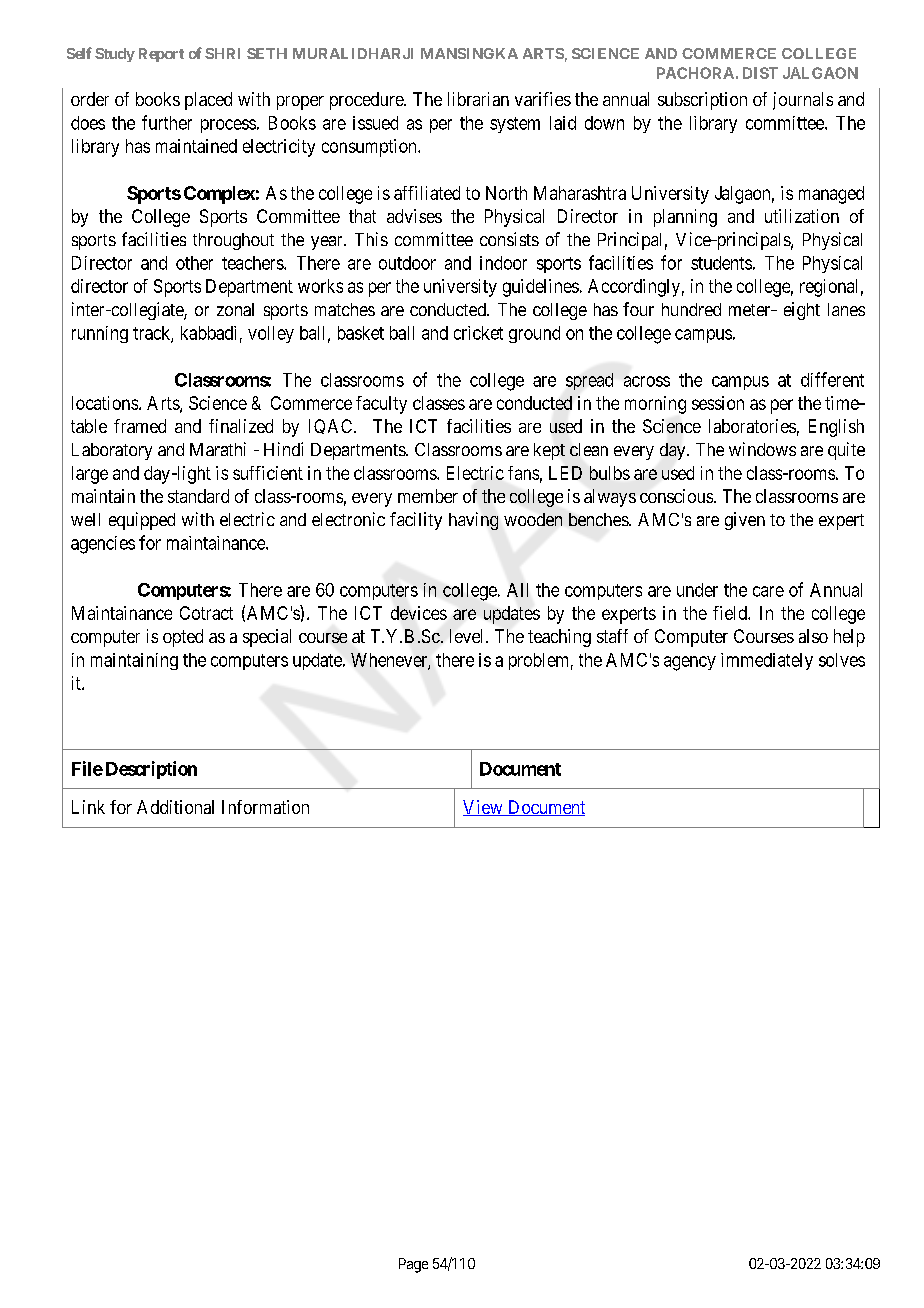  I want to click on Additional, so click(175, 807).
